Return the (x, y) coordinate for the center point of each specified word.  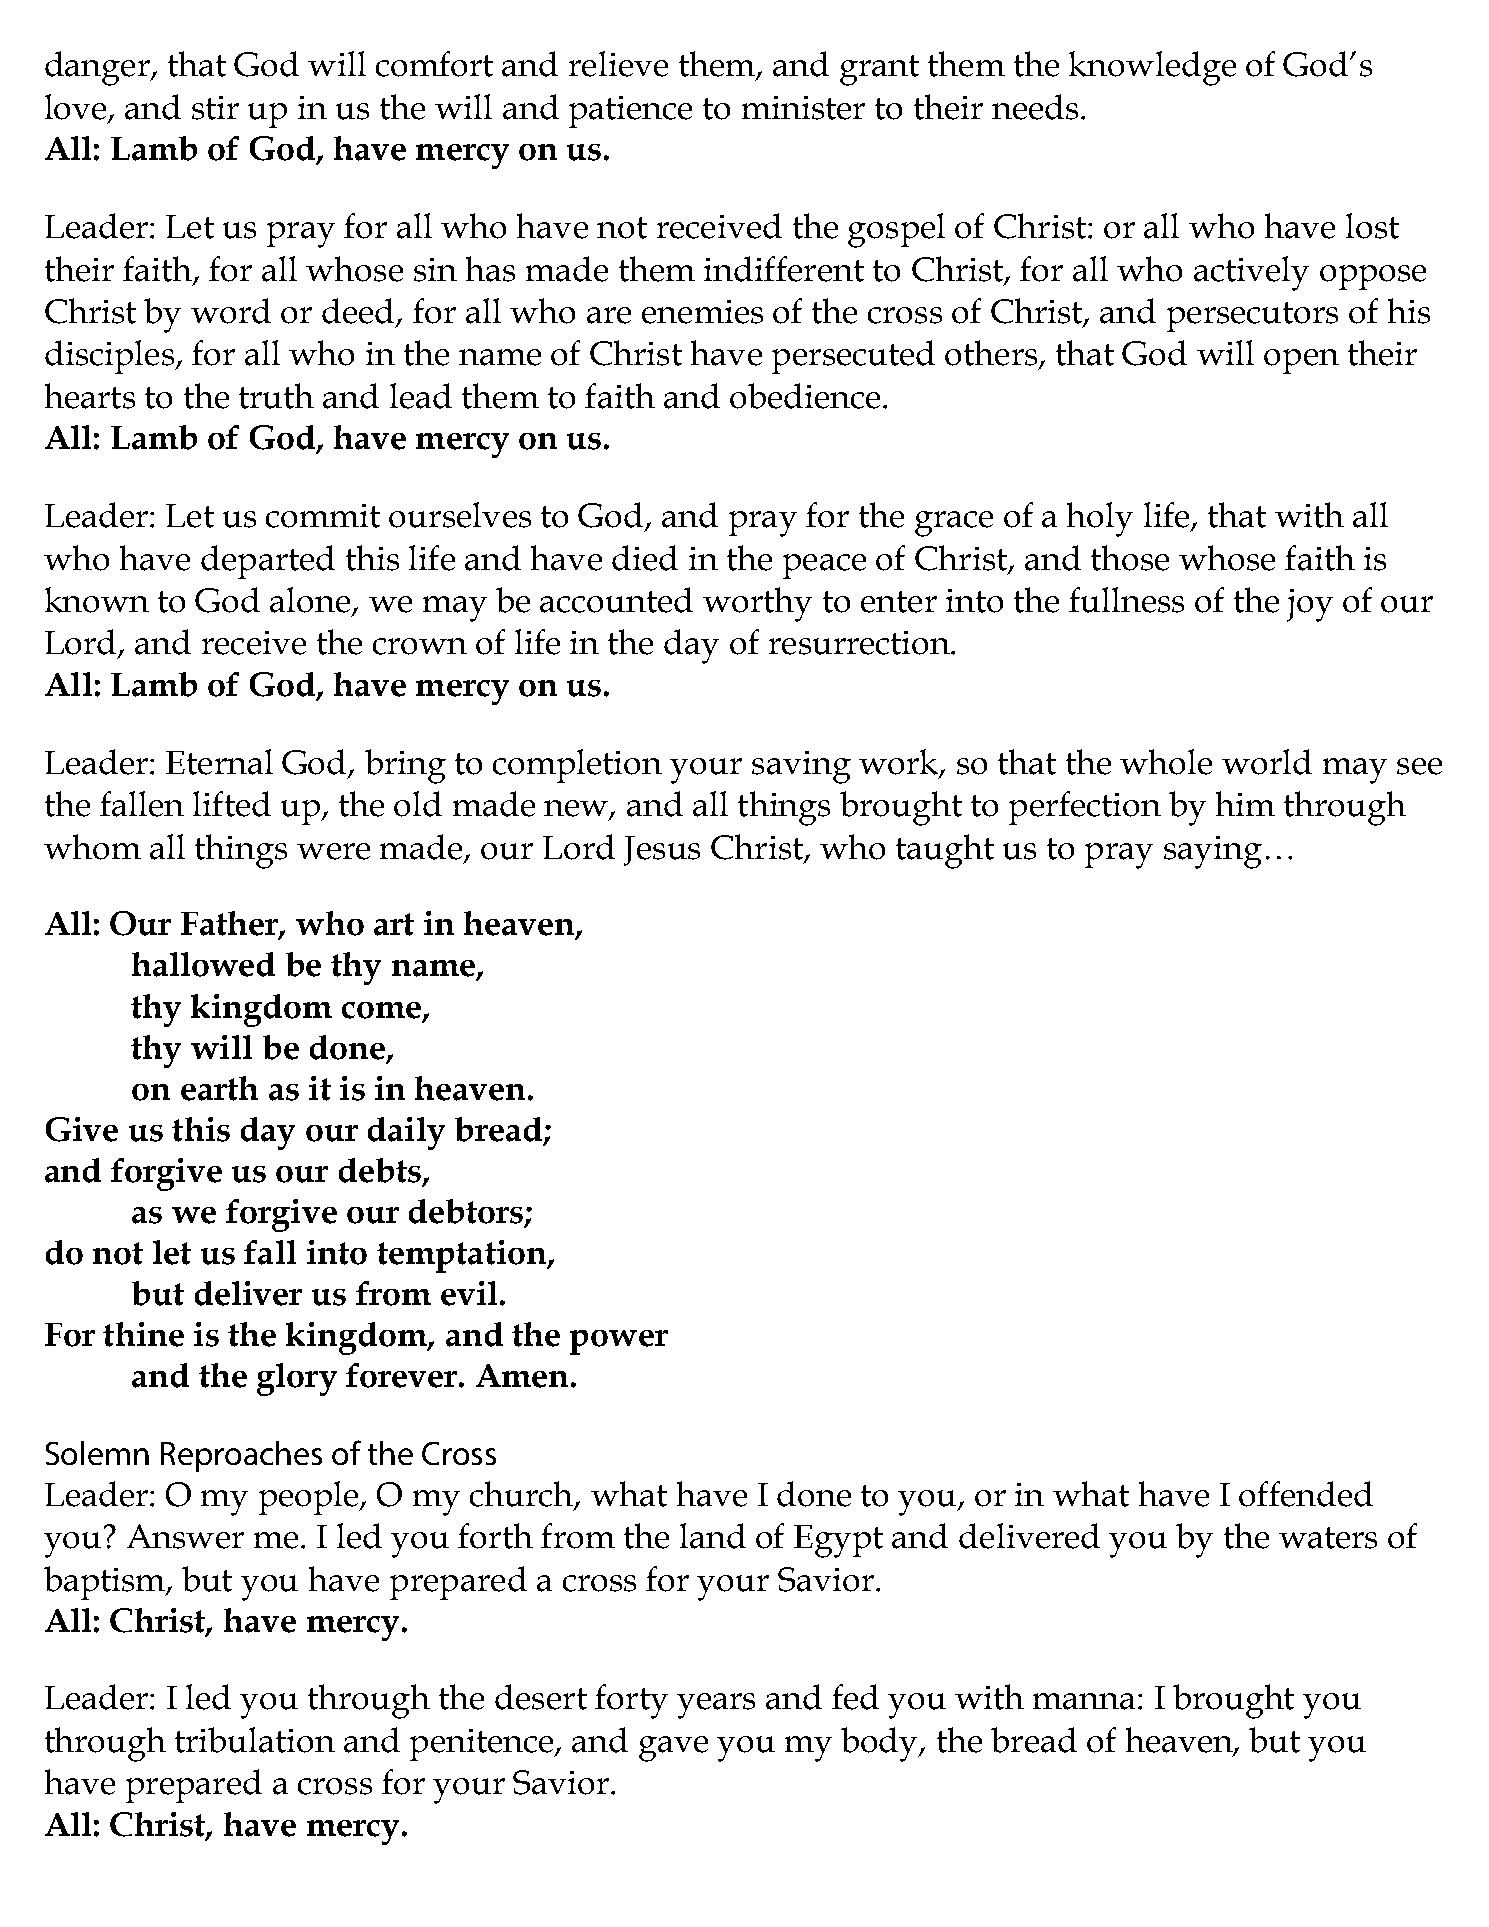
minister (803, 108)
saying (1213, 852)
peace (824, 566)
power (619, 1342)
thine (143, 1334)
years (716, 1706)
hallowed (203, 964)
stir (215, 108)
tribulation (255, 1740)
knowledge (1152, 68)
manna (1086, 1701)
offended (1306, 1494)
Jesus (662, 851)
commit (323, 516)
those (1130, 558)
